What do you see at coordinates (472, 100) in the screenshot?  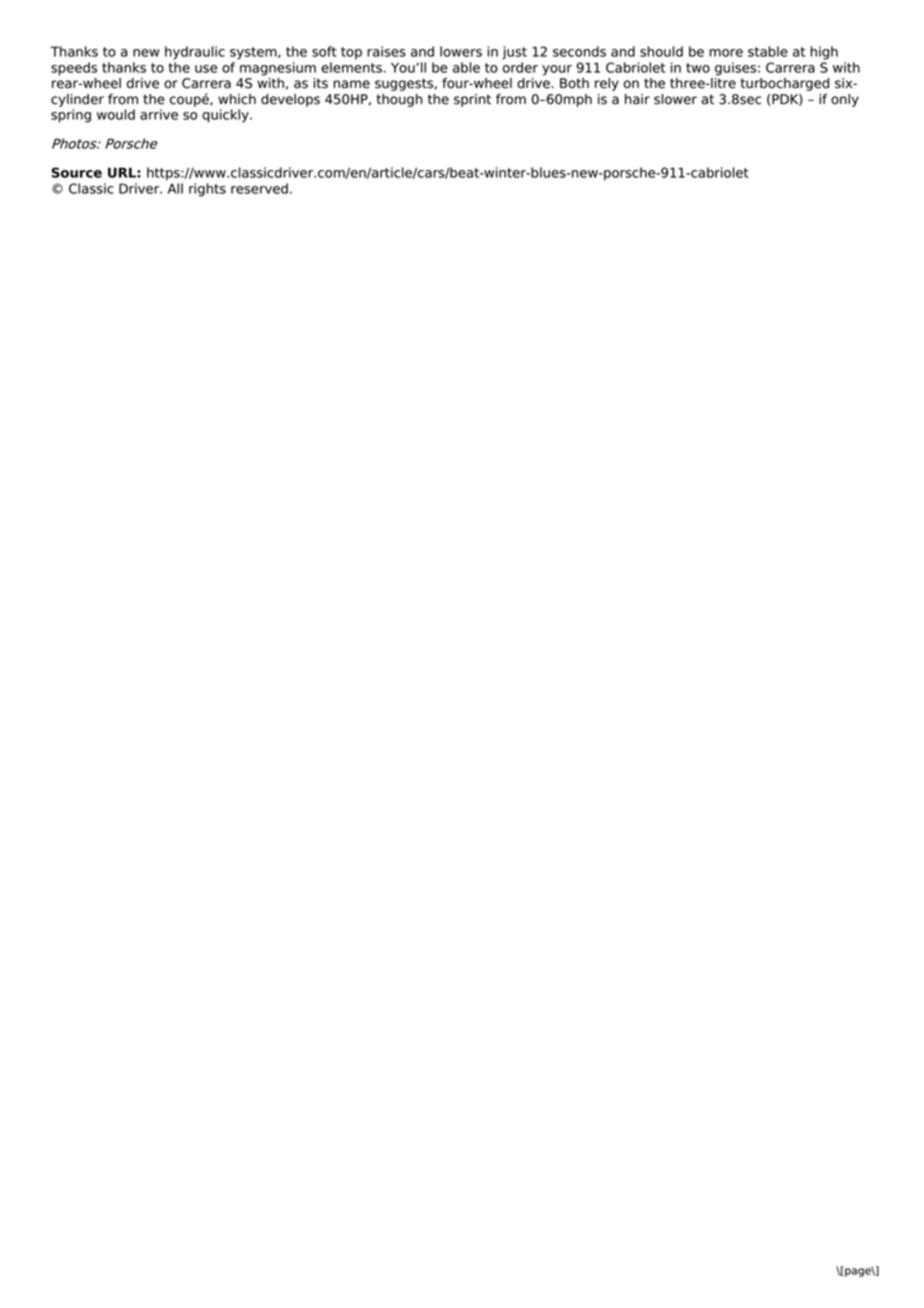 I see `sprint` at bounding box center [472, 100].
